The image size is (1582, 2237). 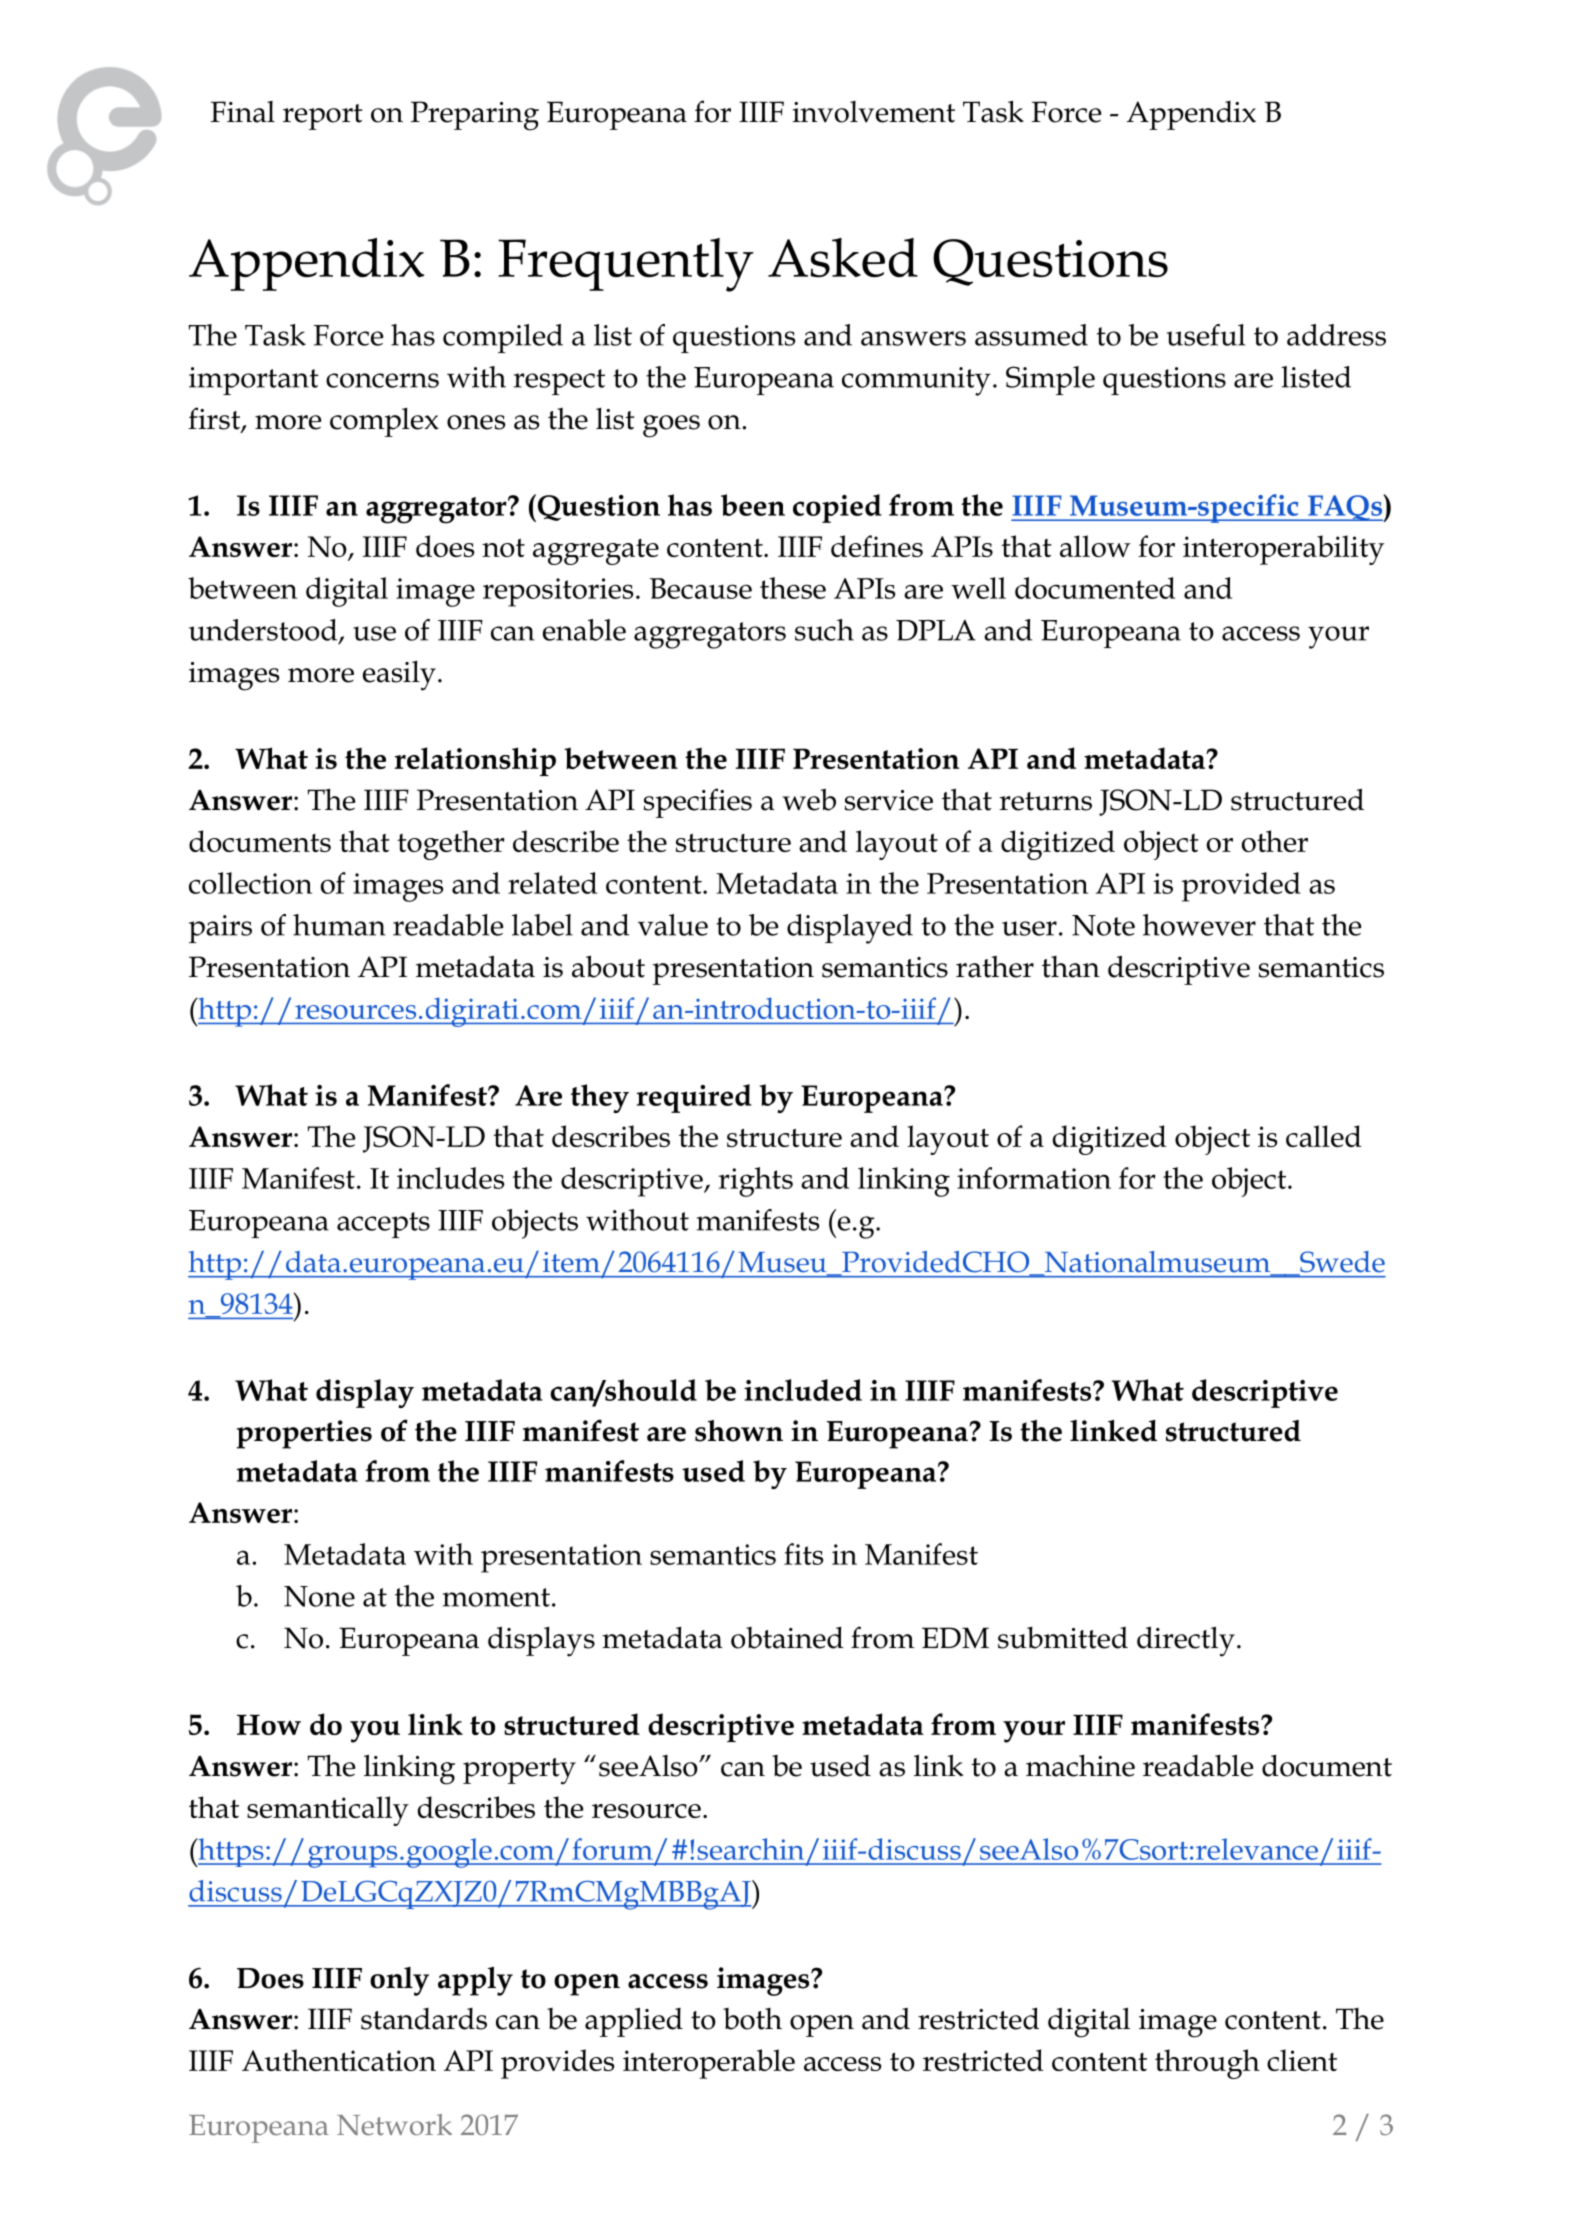 I want to click on called, so click(x=1324, y=1136).
